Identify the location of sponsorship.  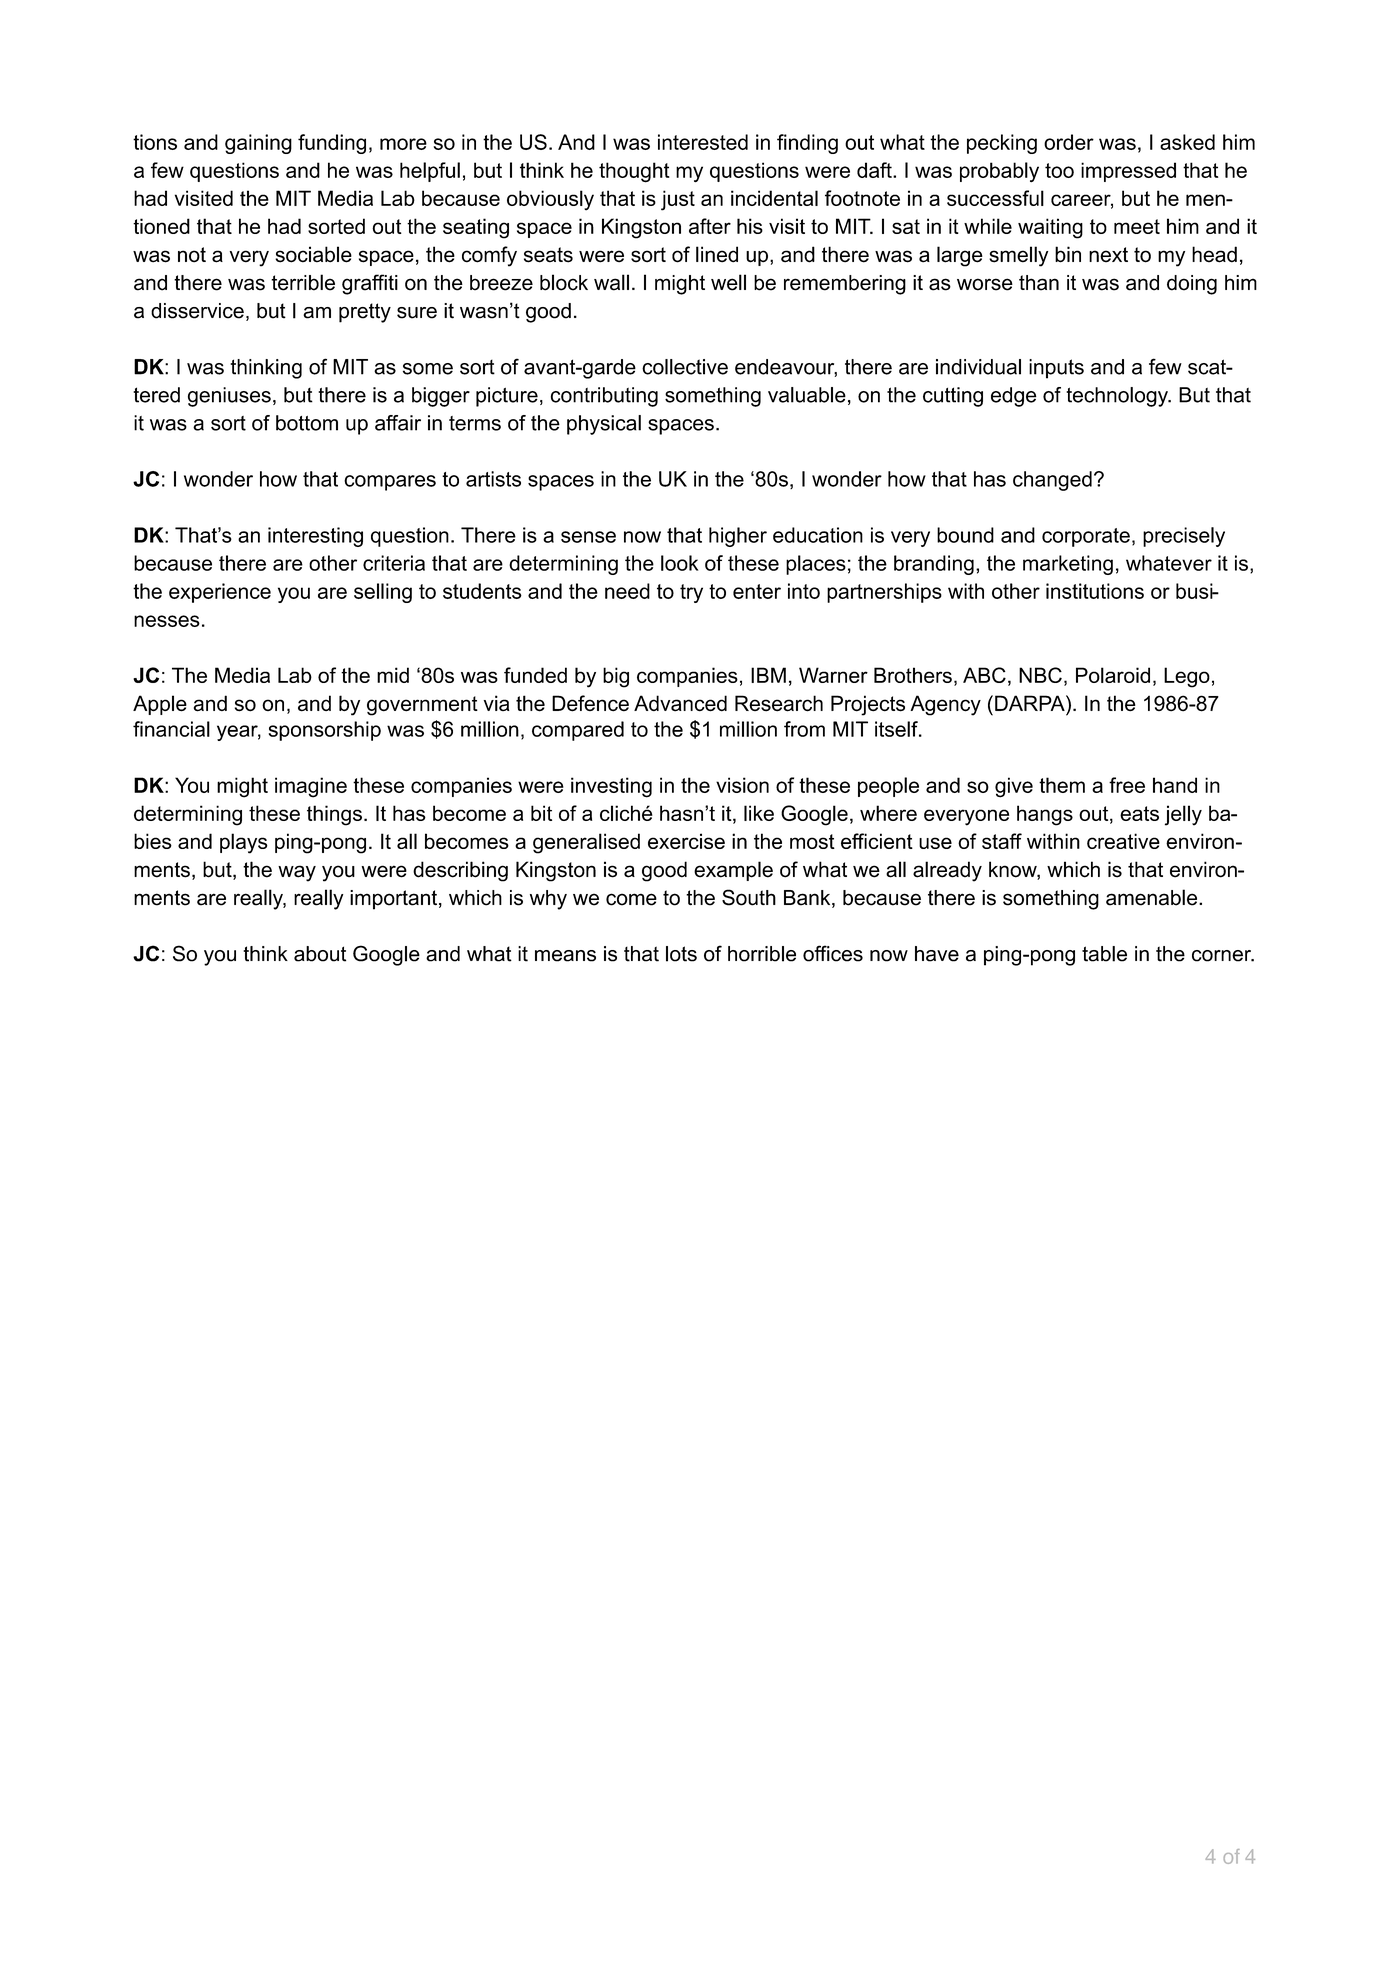
(325, 731).
